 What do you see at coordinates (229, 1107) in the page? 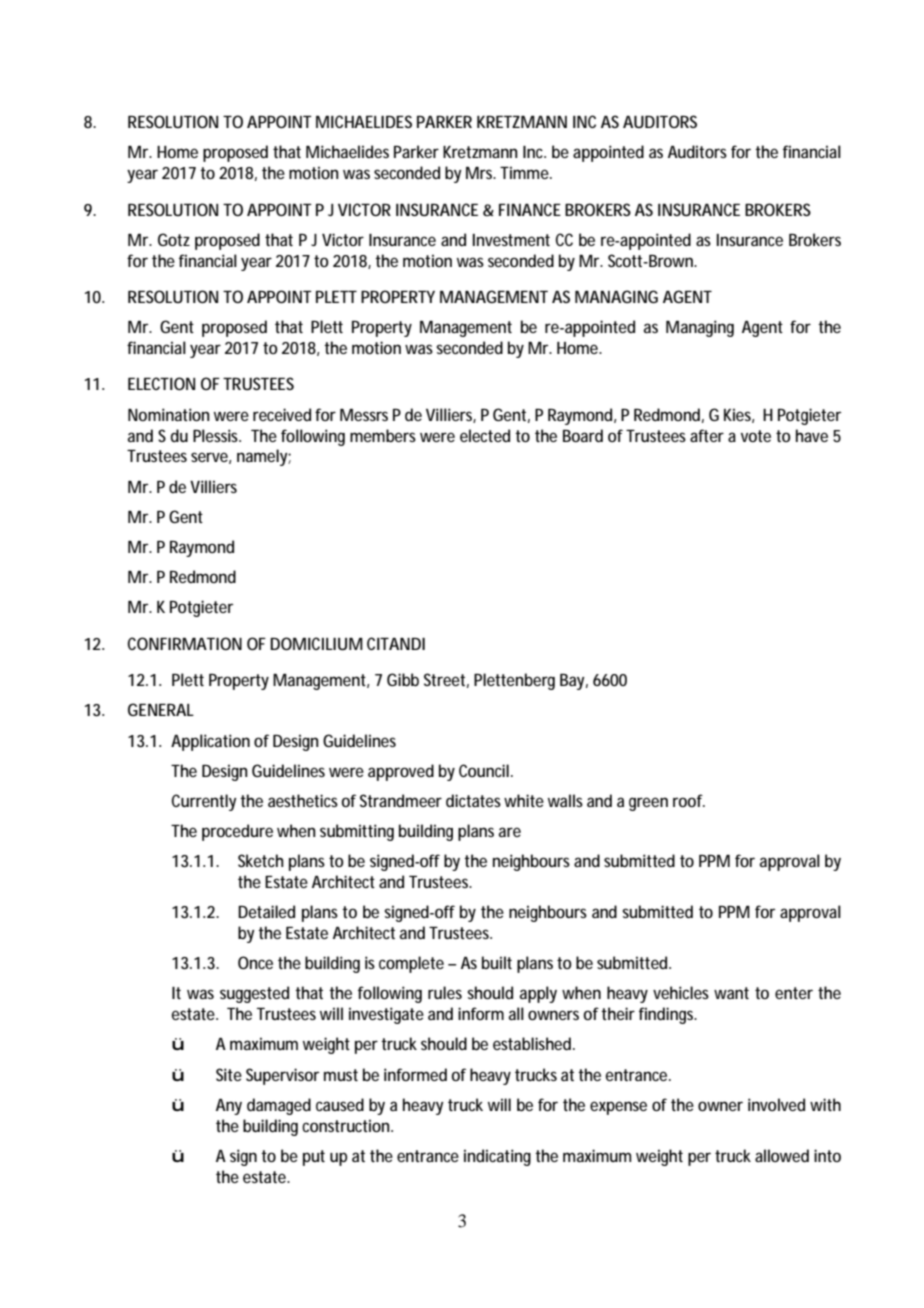
I see `Any` at bounding box center [229, 1107].
